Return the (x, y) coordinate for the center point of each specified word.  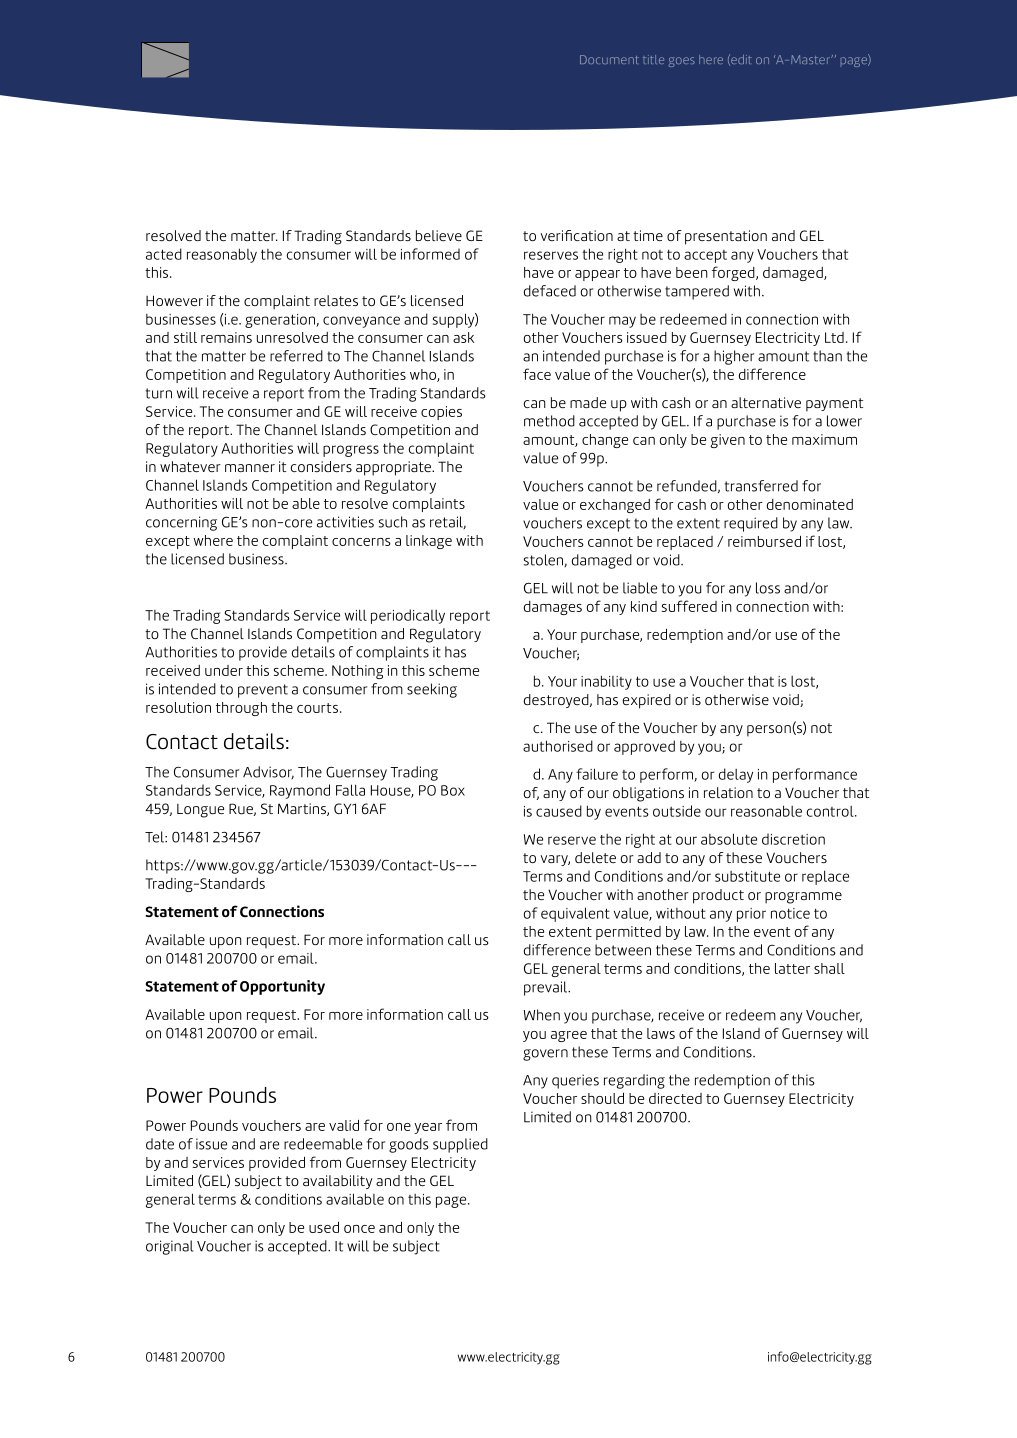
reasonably (222, 255)
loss (768, 588)
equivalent (575, 914)
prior (751, 915)
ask (463, 337)
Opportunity (282, 987)
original (170, 1247)
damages (553, 608)
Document (609, 59)
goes (682, 62)
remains (226, 337)
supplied (460, 1145)
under (224, 670)
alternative (766, 402)
